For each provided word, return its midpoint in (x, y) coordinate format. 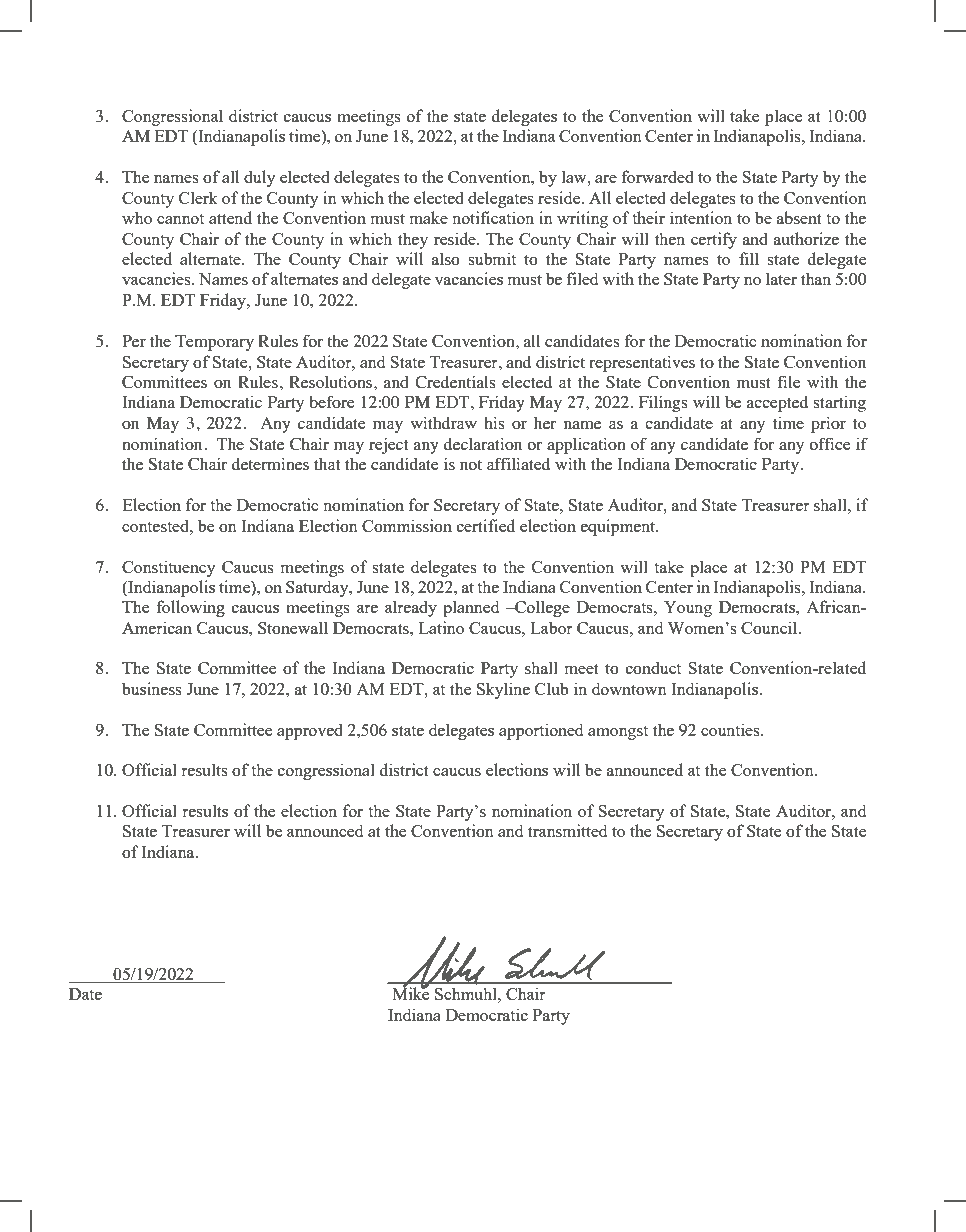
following (190, 608)
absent (799, 217)
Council (770, 627)
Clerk (198, 197)
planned (471, 608)
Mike (411, 993)
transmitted (567, 830)
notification (493, 217)
